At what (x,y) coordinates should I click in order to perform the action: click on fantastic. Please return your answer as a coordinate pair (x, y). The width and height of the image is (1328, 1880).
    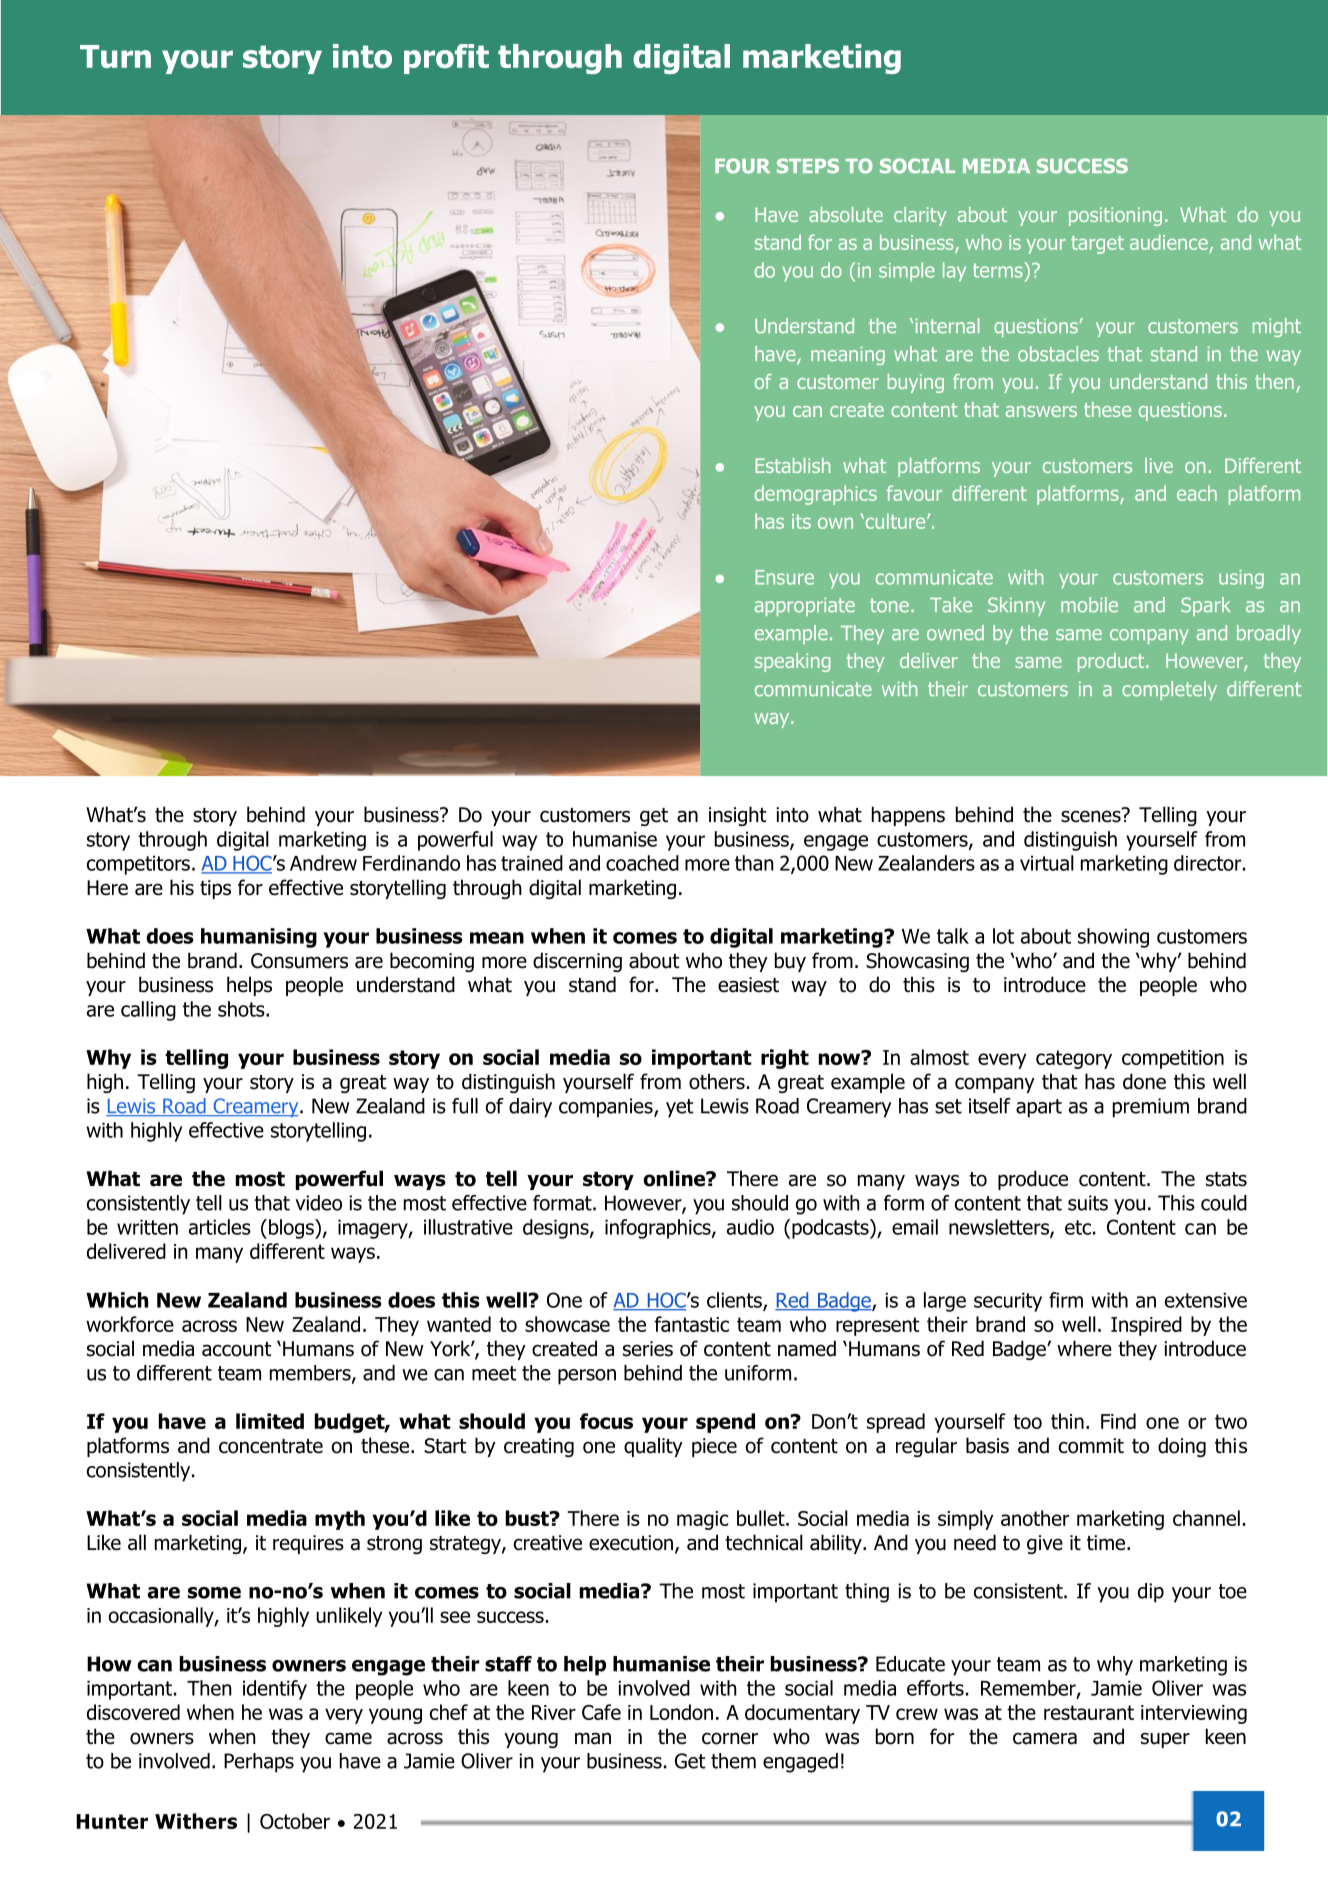
    Looking at the image, I should click on (691, 1324).
